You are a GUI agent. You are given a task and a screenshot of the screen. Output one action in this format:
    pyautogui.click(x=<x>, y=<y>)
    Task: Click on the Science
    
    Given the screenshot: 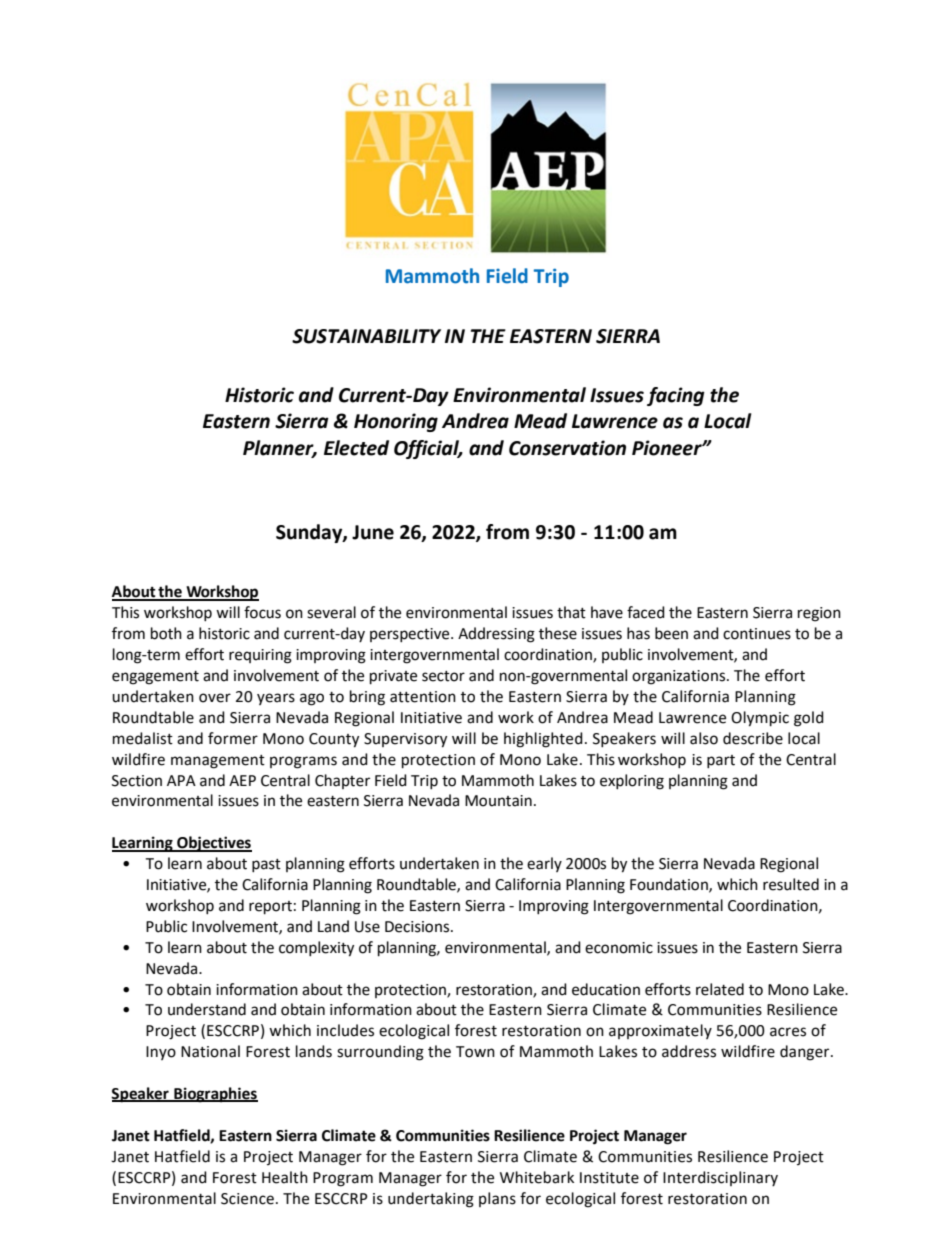 What is the action you would take?
    pyautogui.click(x=247, y=1199)
